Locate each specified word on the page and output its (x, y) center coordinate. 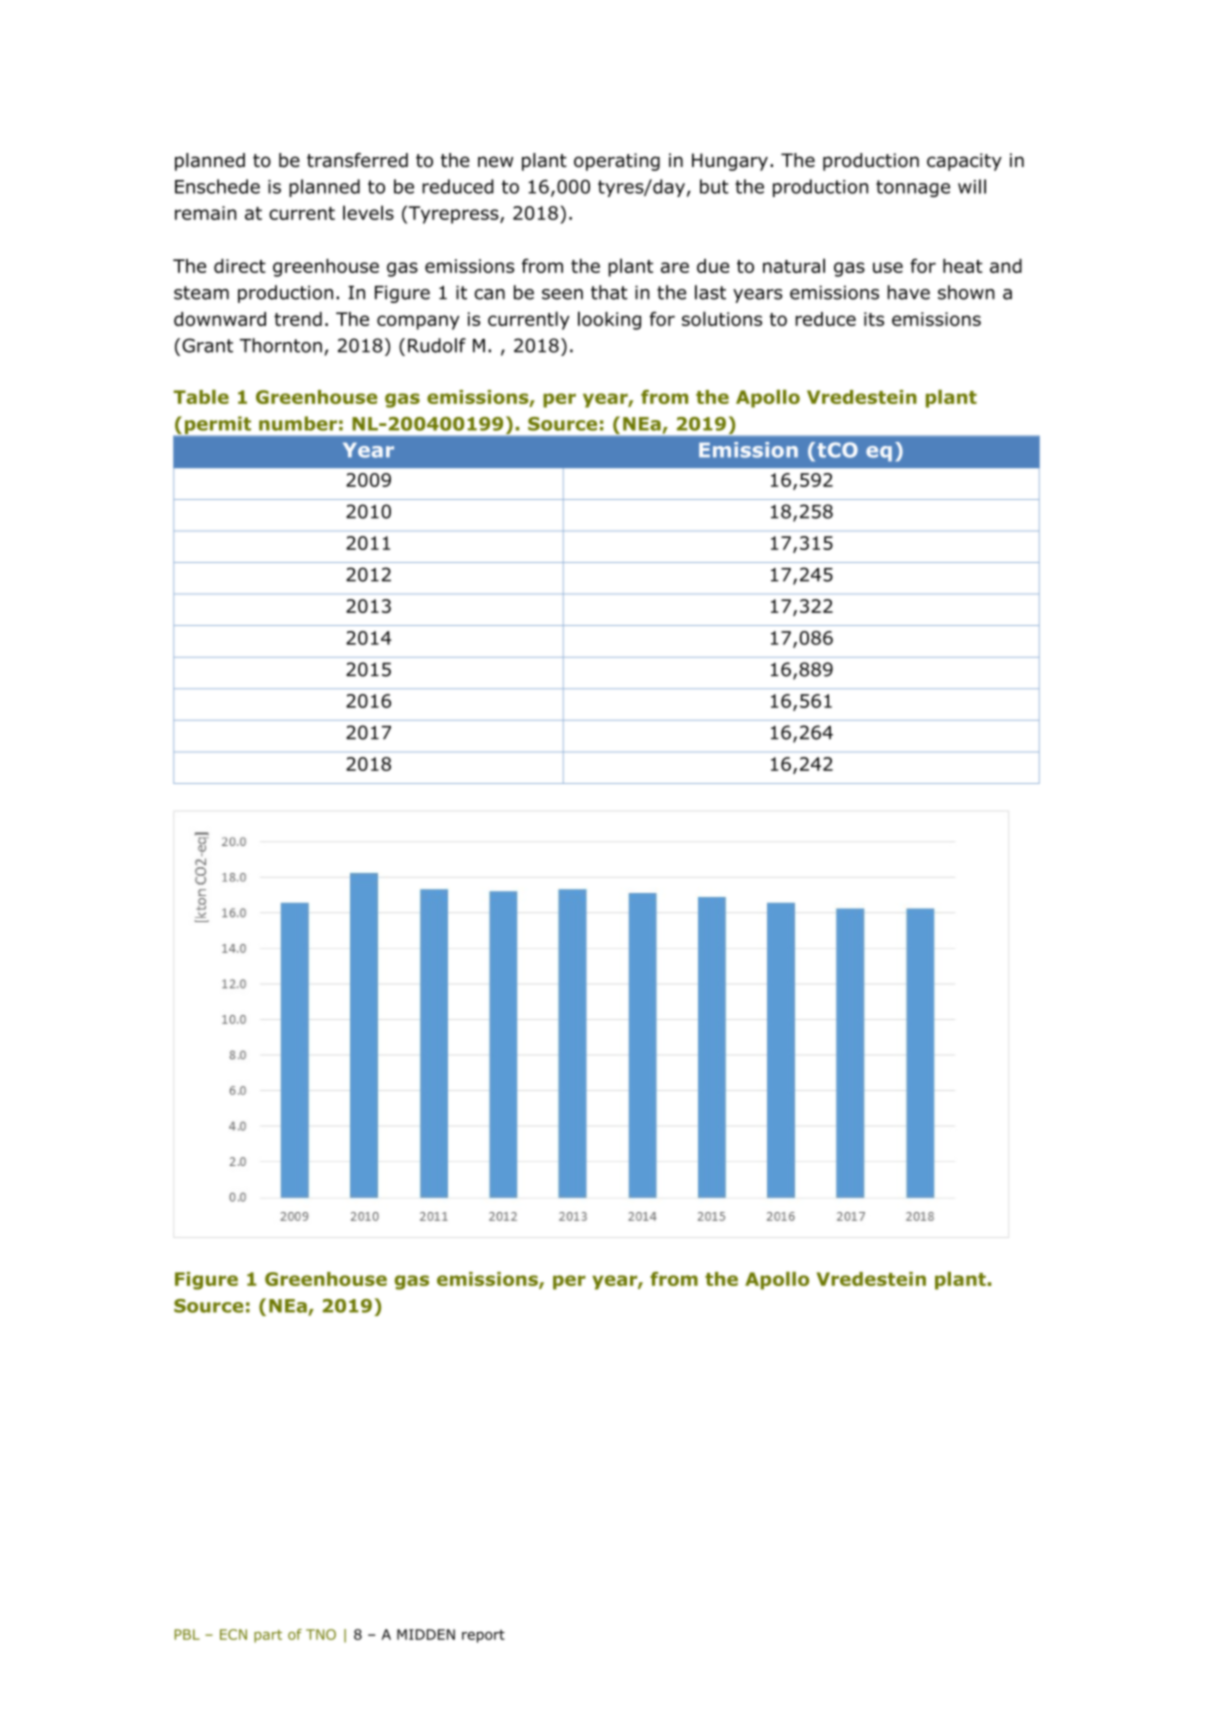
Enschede (217, 186)
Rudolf (437, 345)
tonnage (913, 188)
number (298, 423)
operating (617, 162)
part (268, 1636)
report (483, 1636)
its (874, 319)
